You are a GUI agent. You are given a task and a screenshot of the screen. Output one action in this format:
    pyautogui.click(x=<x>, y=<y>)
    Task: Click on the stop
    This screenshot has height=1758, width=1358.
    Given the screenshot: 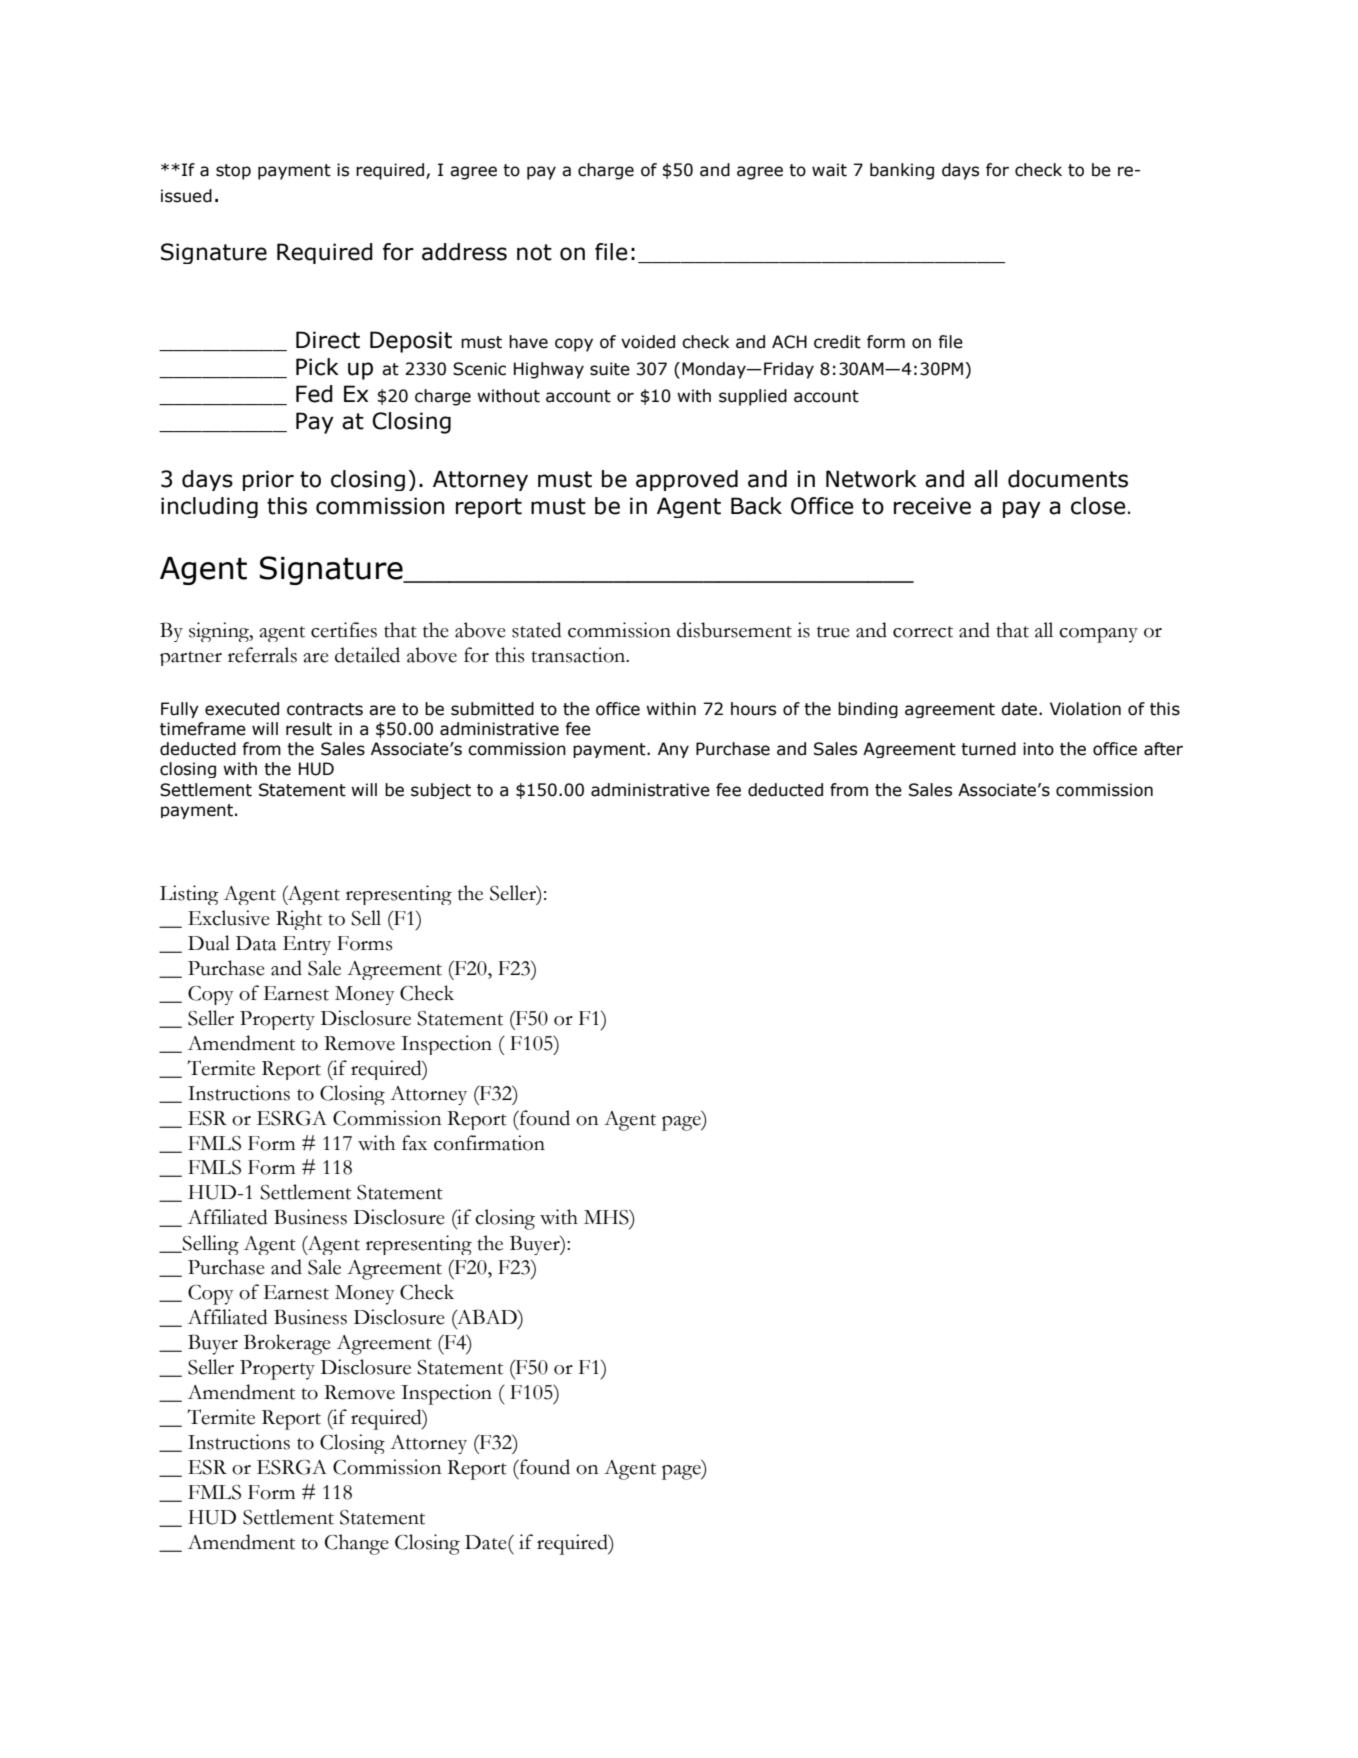 What is the action you would take?
    pyautogui.click(x=233, y=172)
